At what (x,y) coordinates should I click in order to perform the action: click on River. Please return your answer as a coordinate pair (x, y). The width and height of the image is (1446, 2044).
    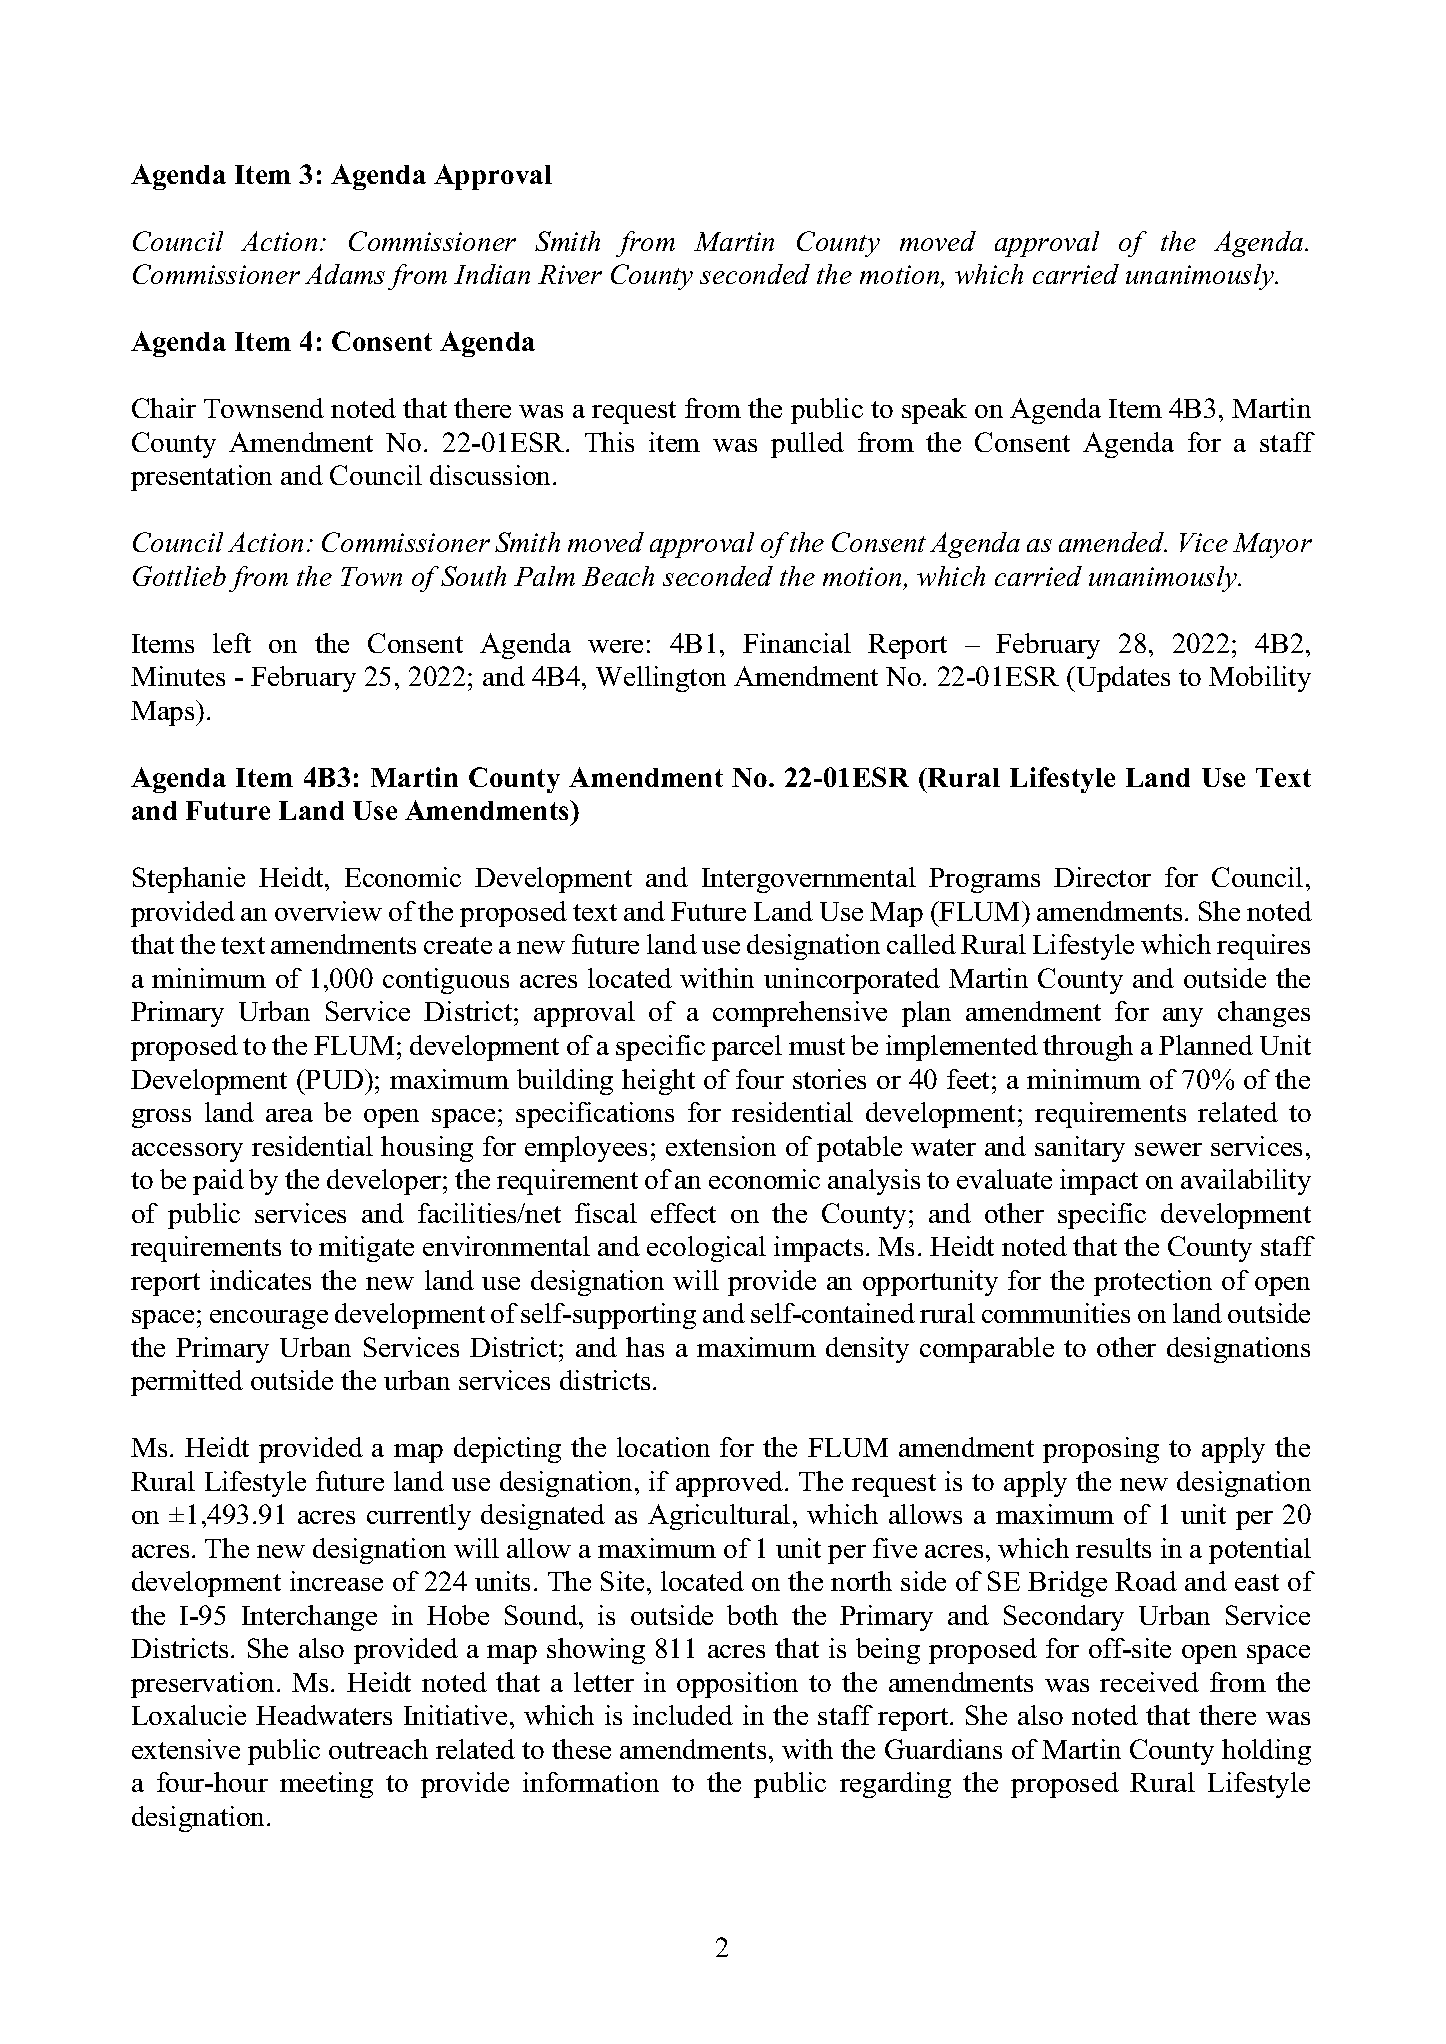
    Looking at the image, I should click on (570, 274).
